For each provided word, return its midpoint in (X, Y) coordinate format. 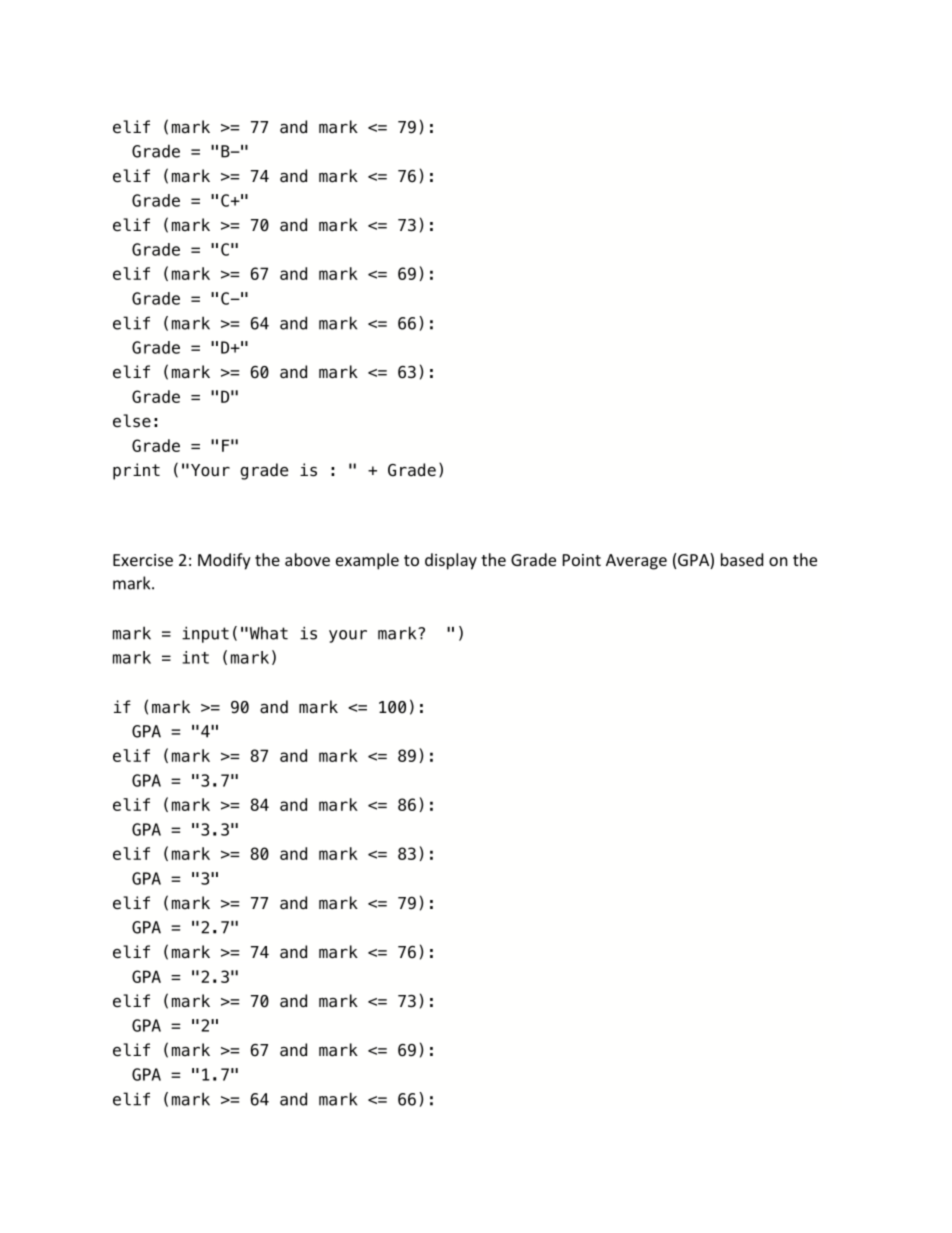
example (367, 561)
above (307, 559)
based (742, 559)
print (136, 471)
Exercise (143, 560)
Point (582, 560)
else (132, 421)
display (451, 561)
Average (636, 562)
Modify (224, 561)
